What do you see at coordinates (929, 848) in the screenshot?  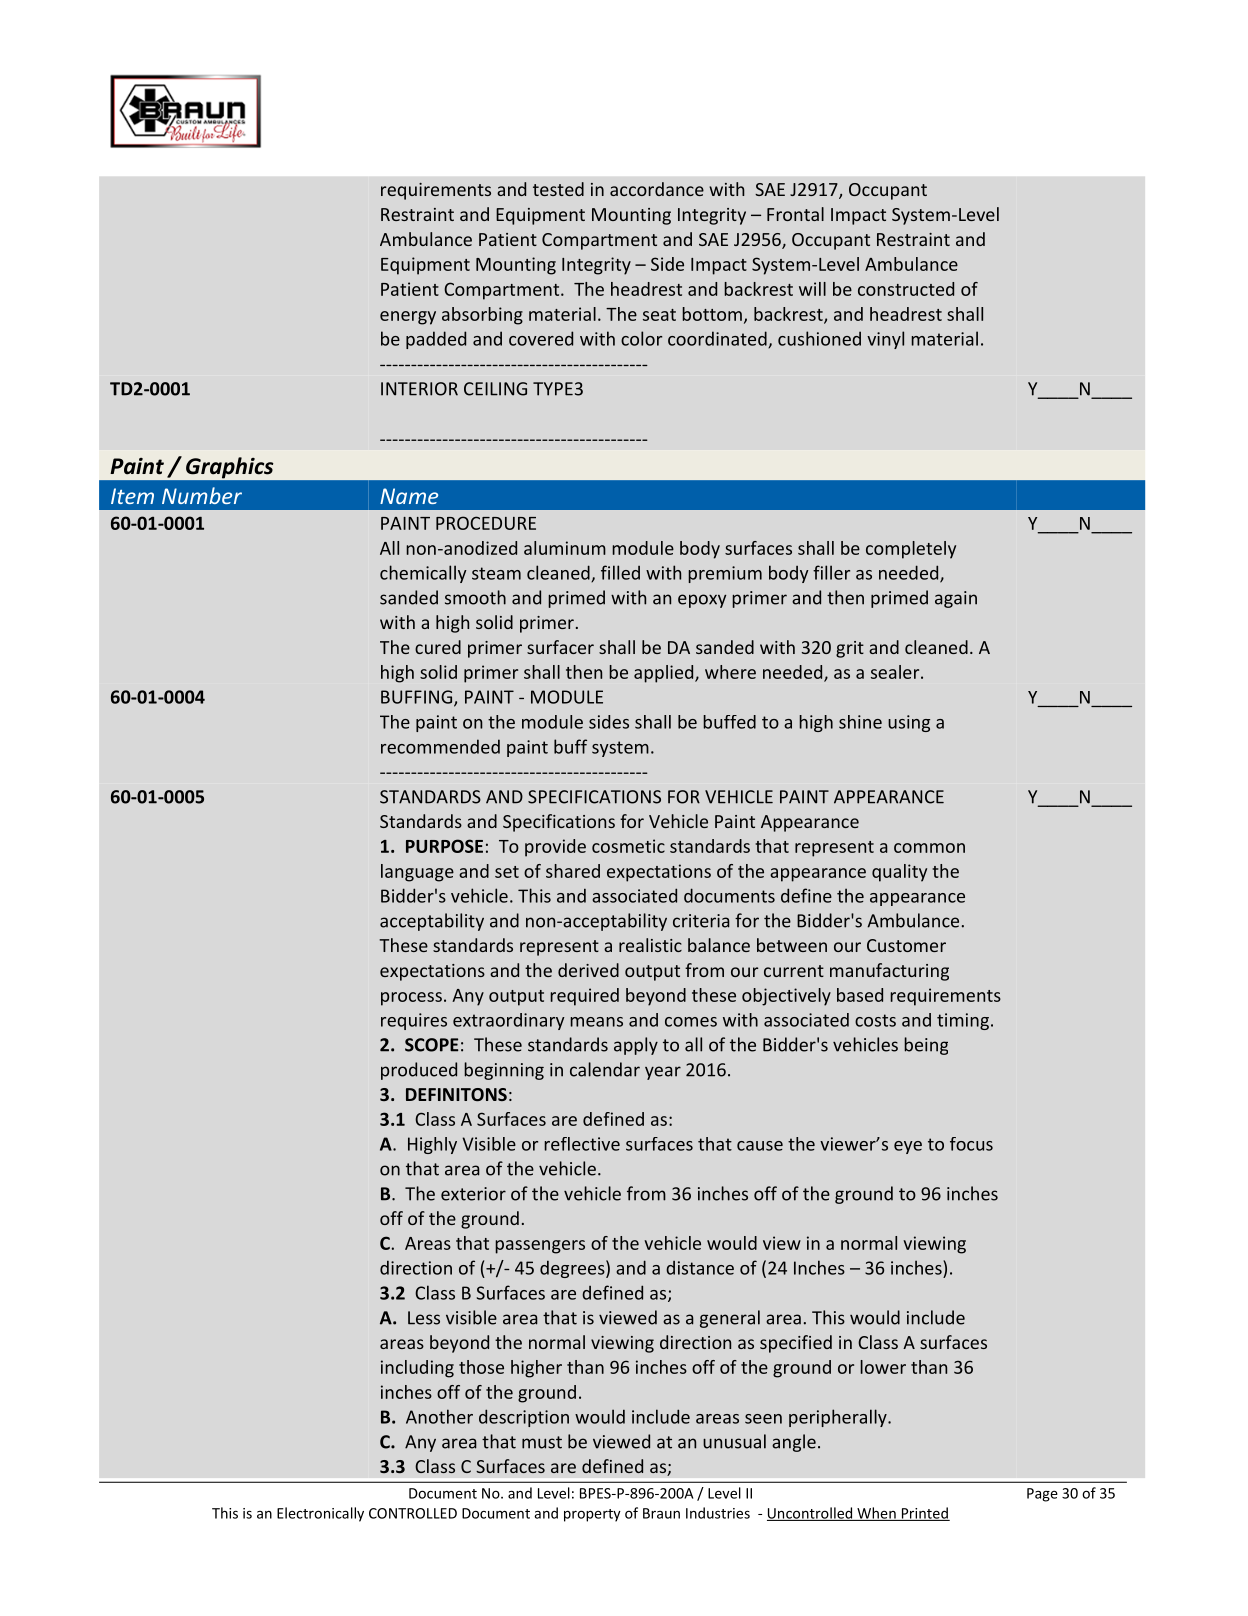 I see `common` at bounding box center [929, 848].
